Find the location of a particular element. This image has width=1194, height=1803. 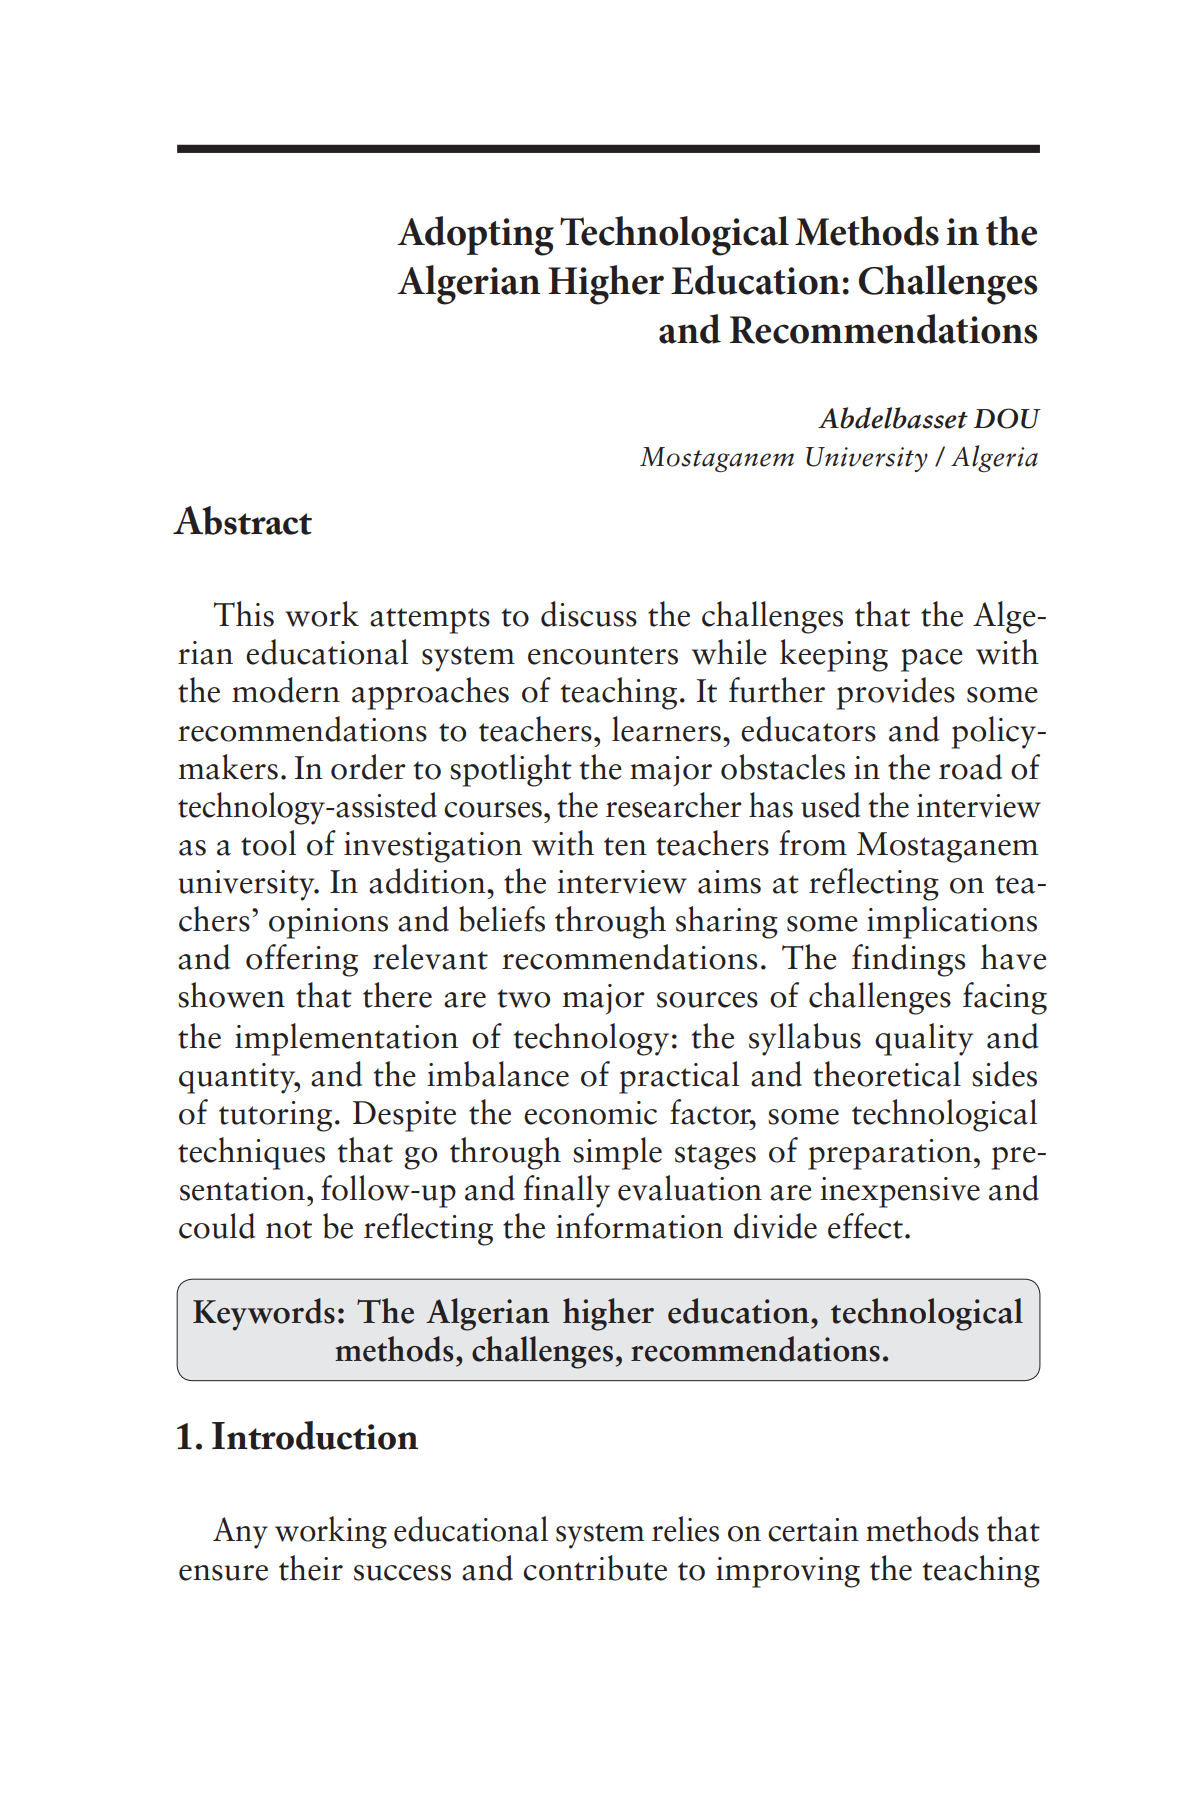

effect is located at coordinates (865, 1226).
